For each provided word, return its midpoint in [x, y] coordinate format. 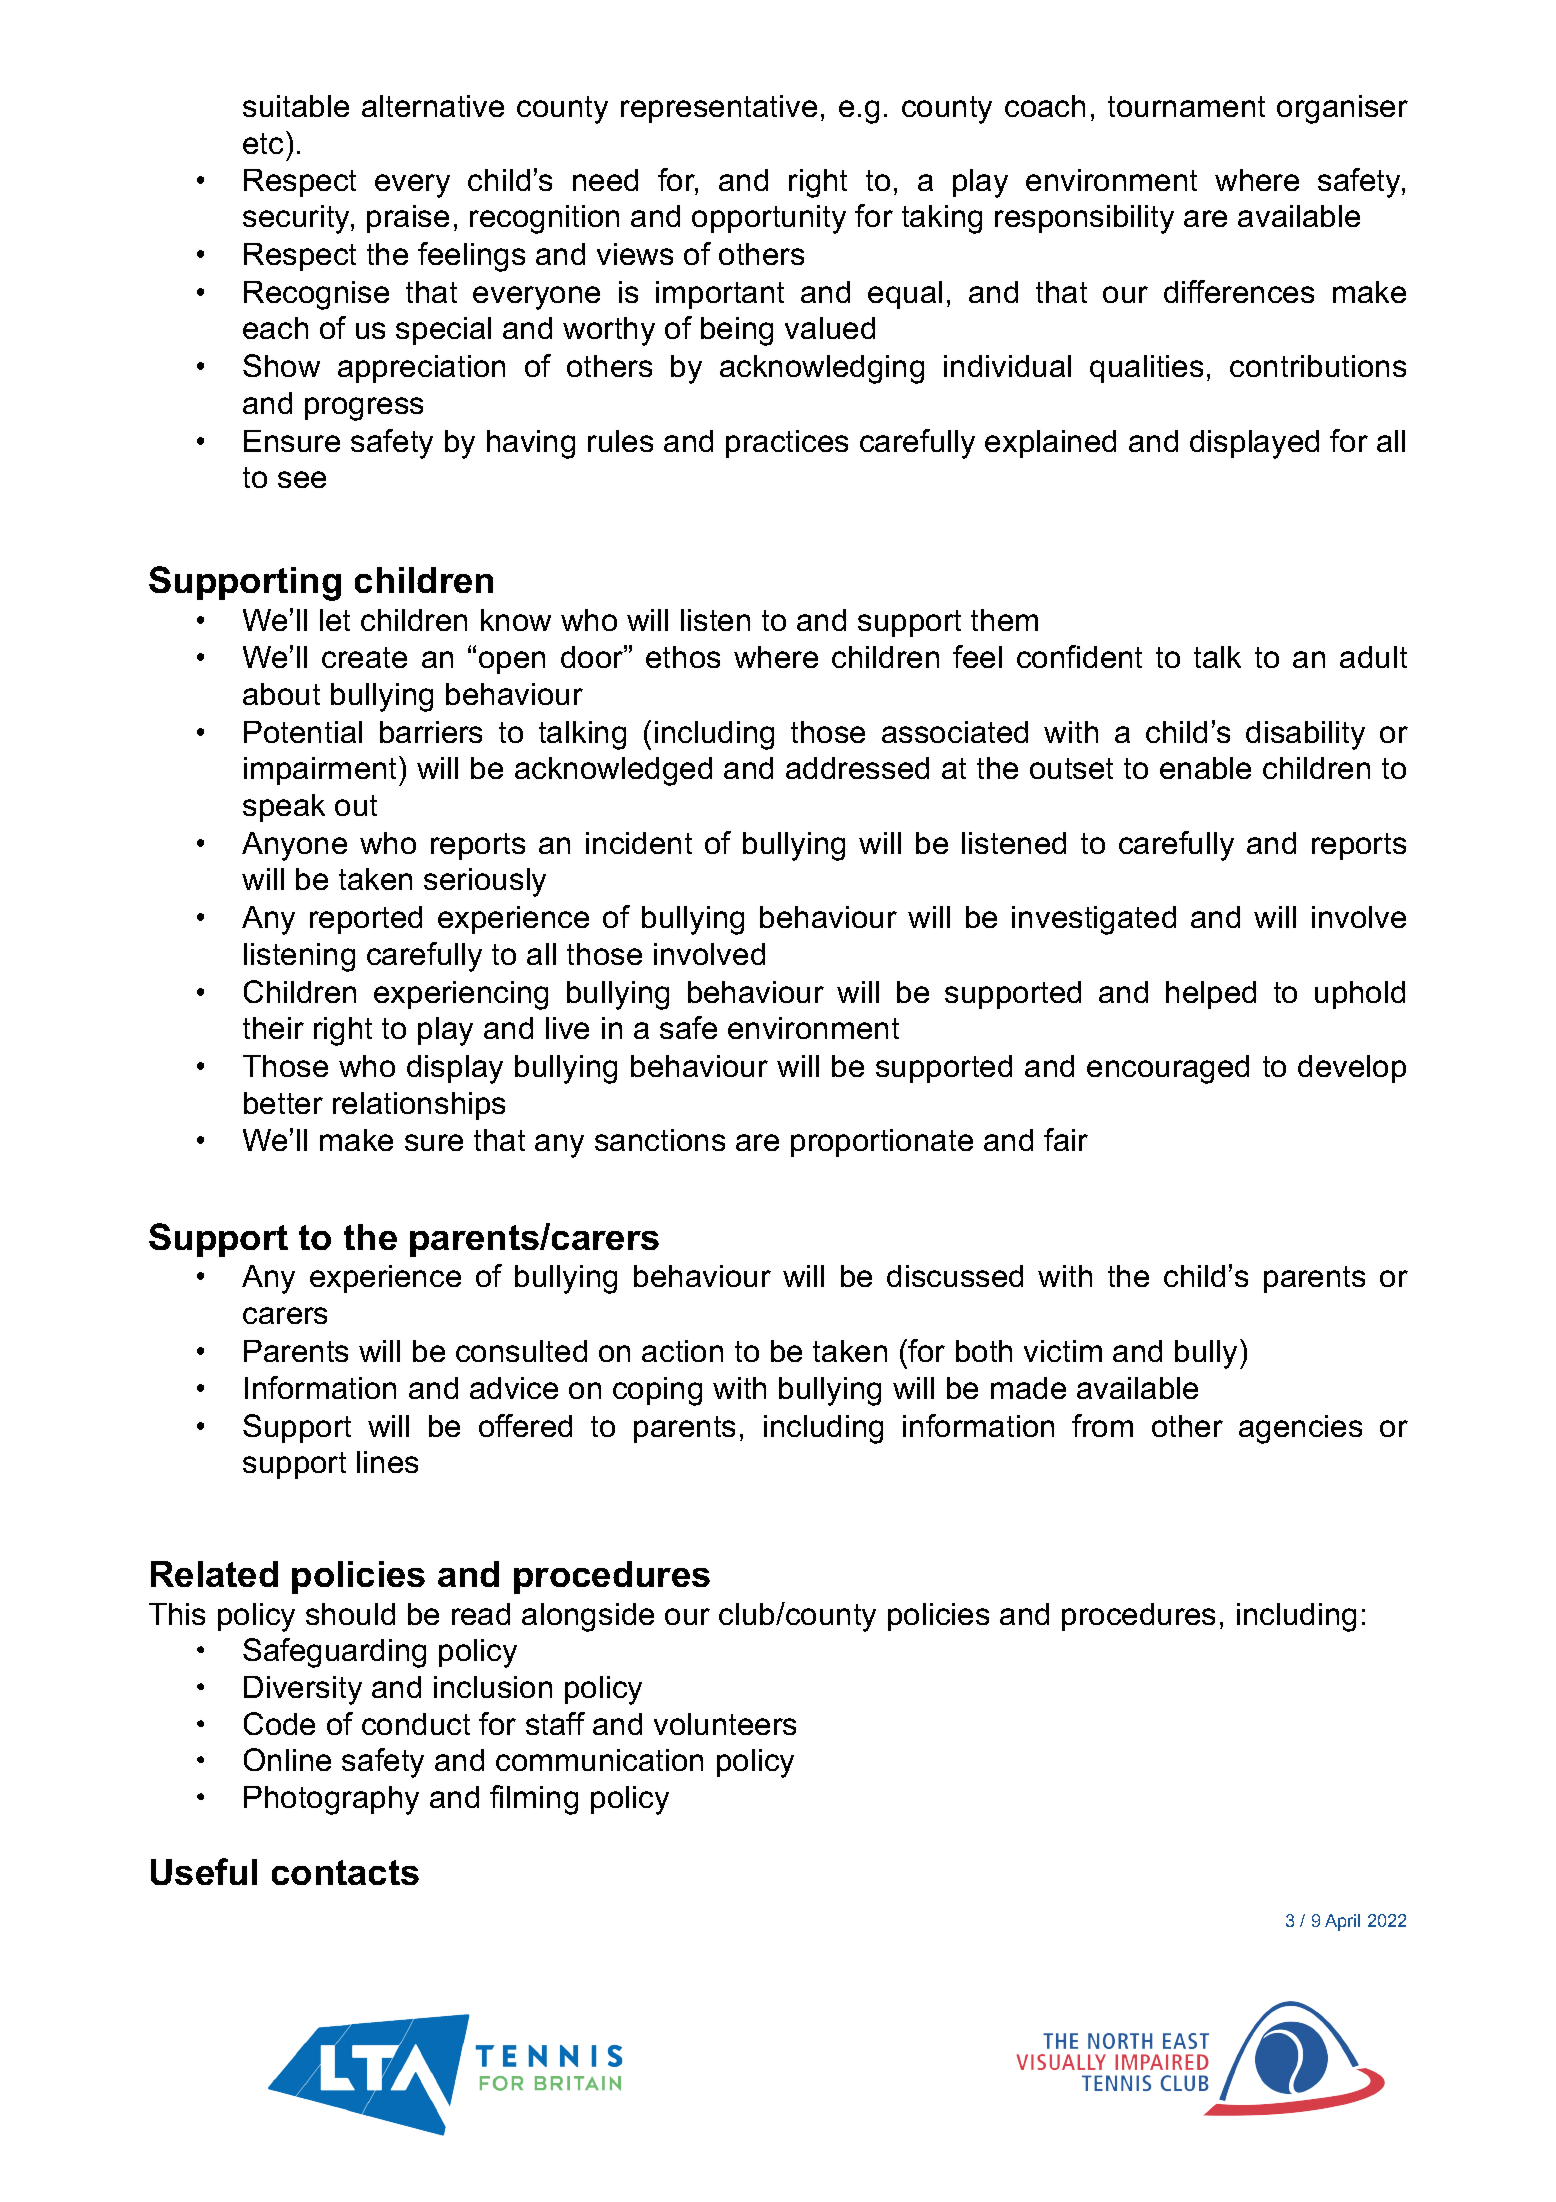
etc [263, 143]
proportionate [882, 1143]
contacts [345, 1872]
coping [657, 1391]
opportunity [769, 219]
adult [1373, 657]
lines [387, 1462]
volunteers [725, 1724]
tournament [1186, 106]
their [273, 1028]
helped [1211, 995]
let [335, 620]
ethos [683, 657]
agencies [1300, 1429]
